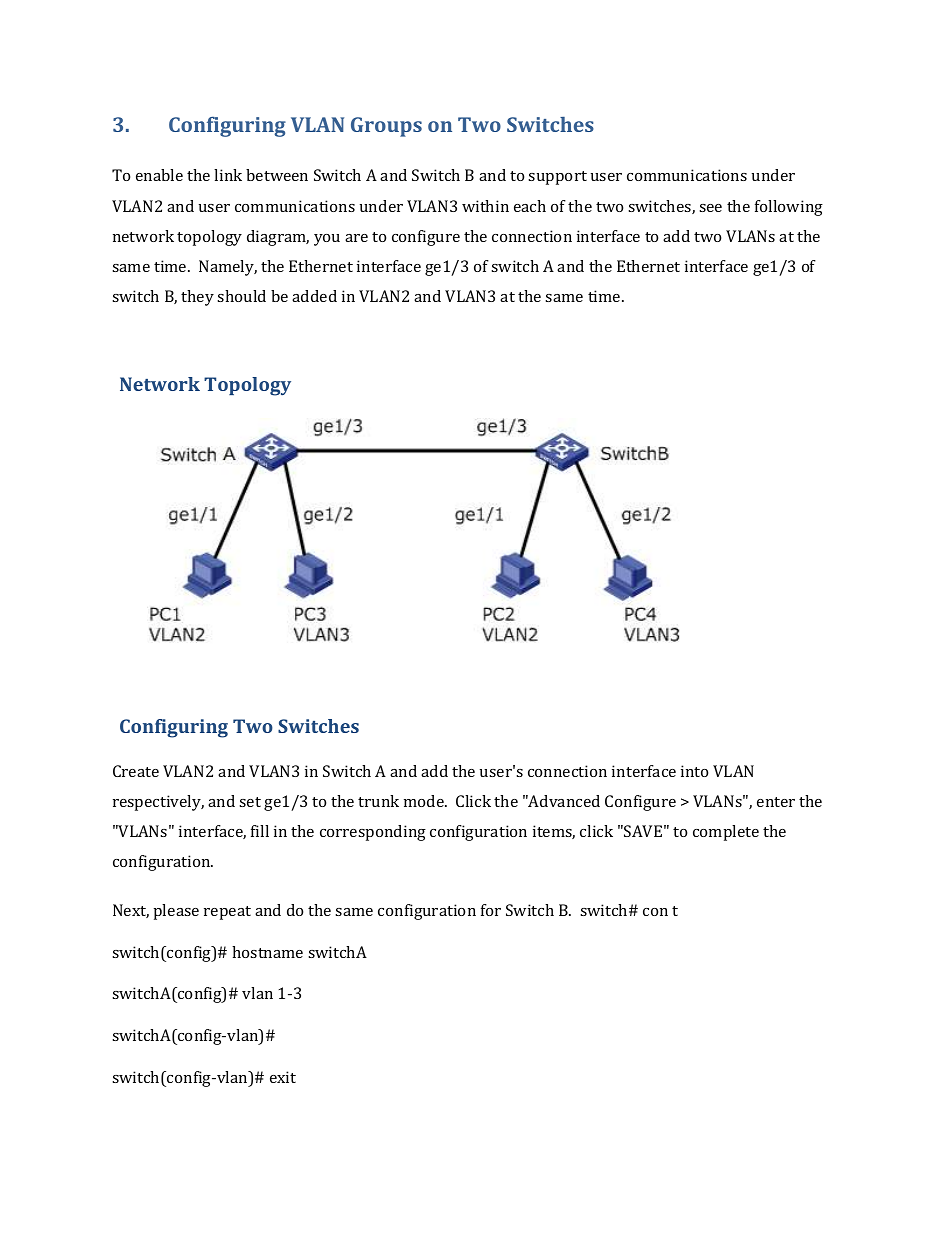  I want to click on Create, so click(136, 771).
